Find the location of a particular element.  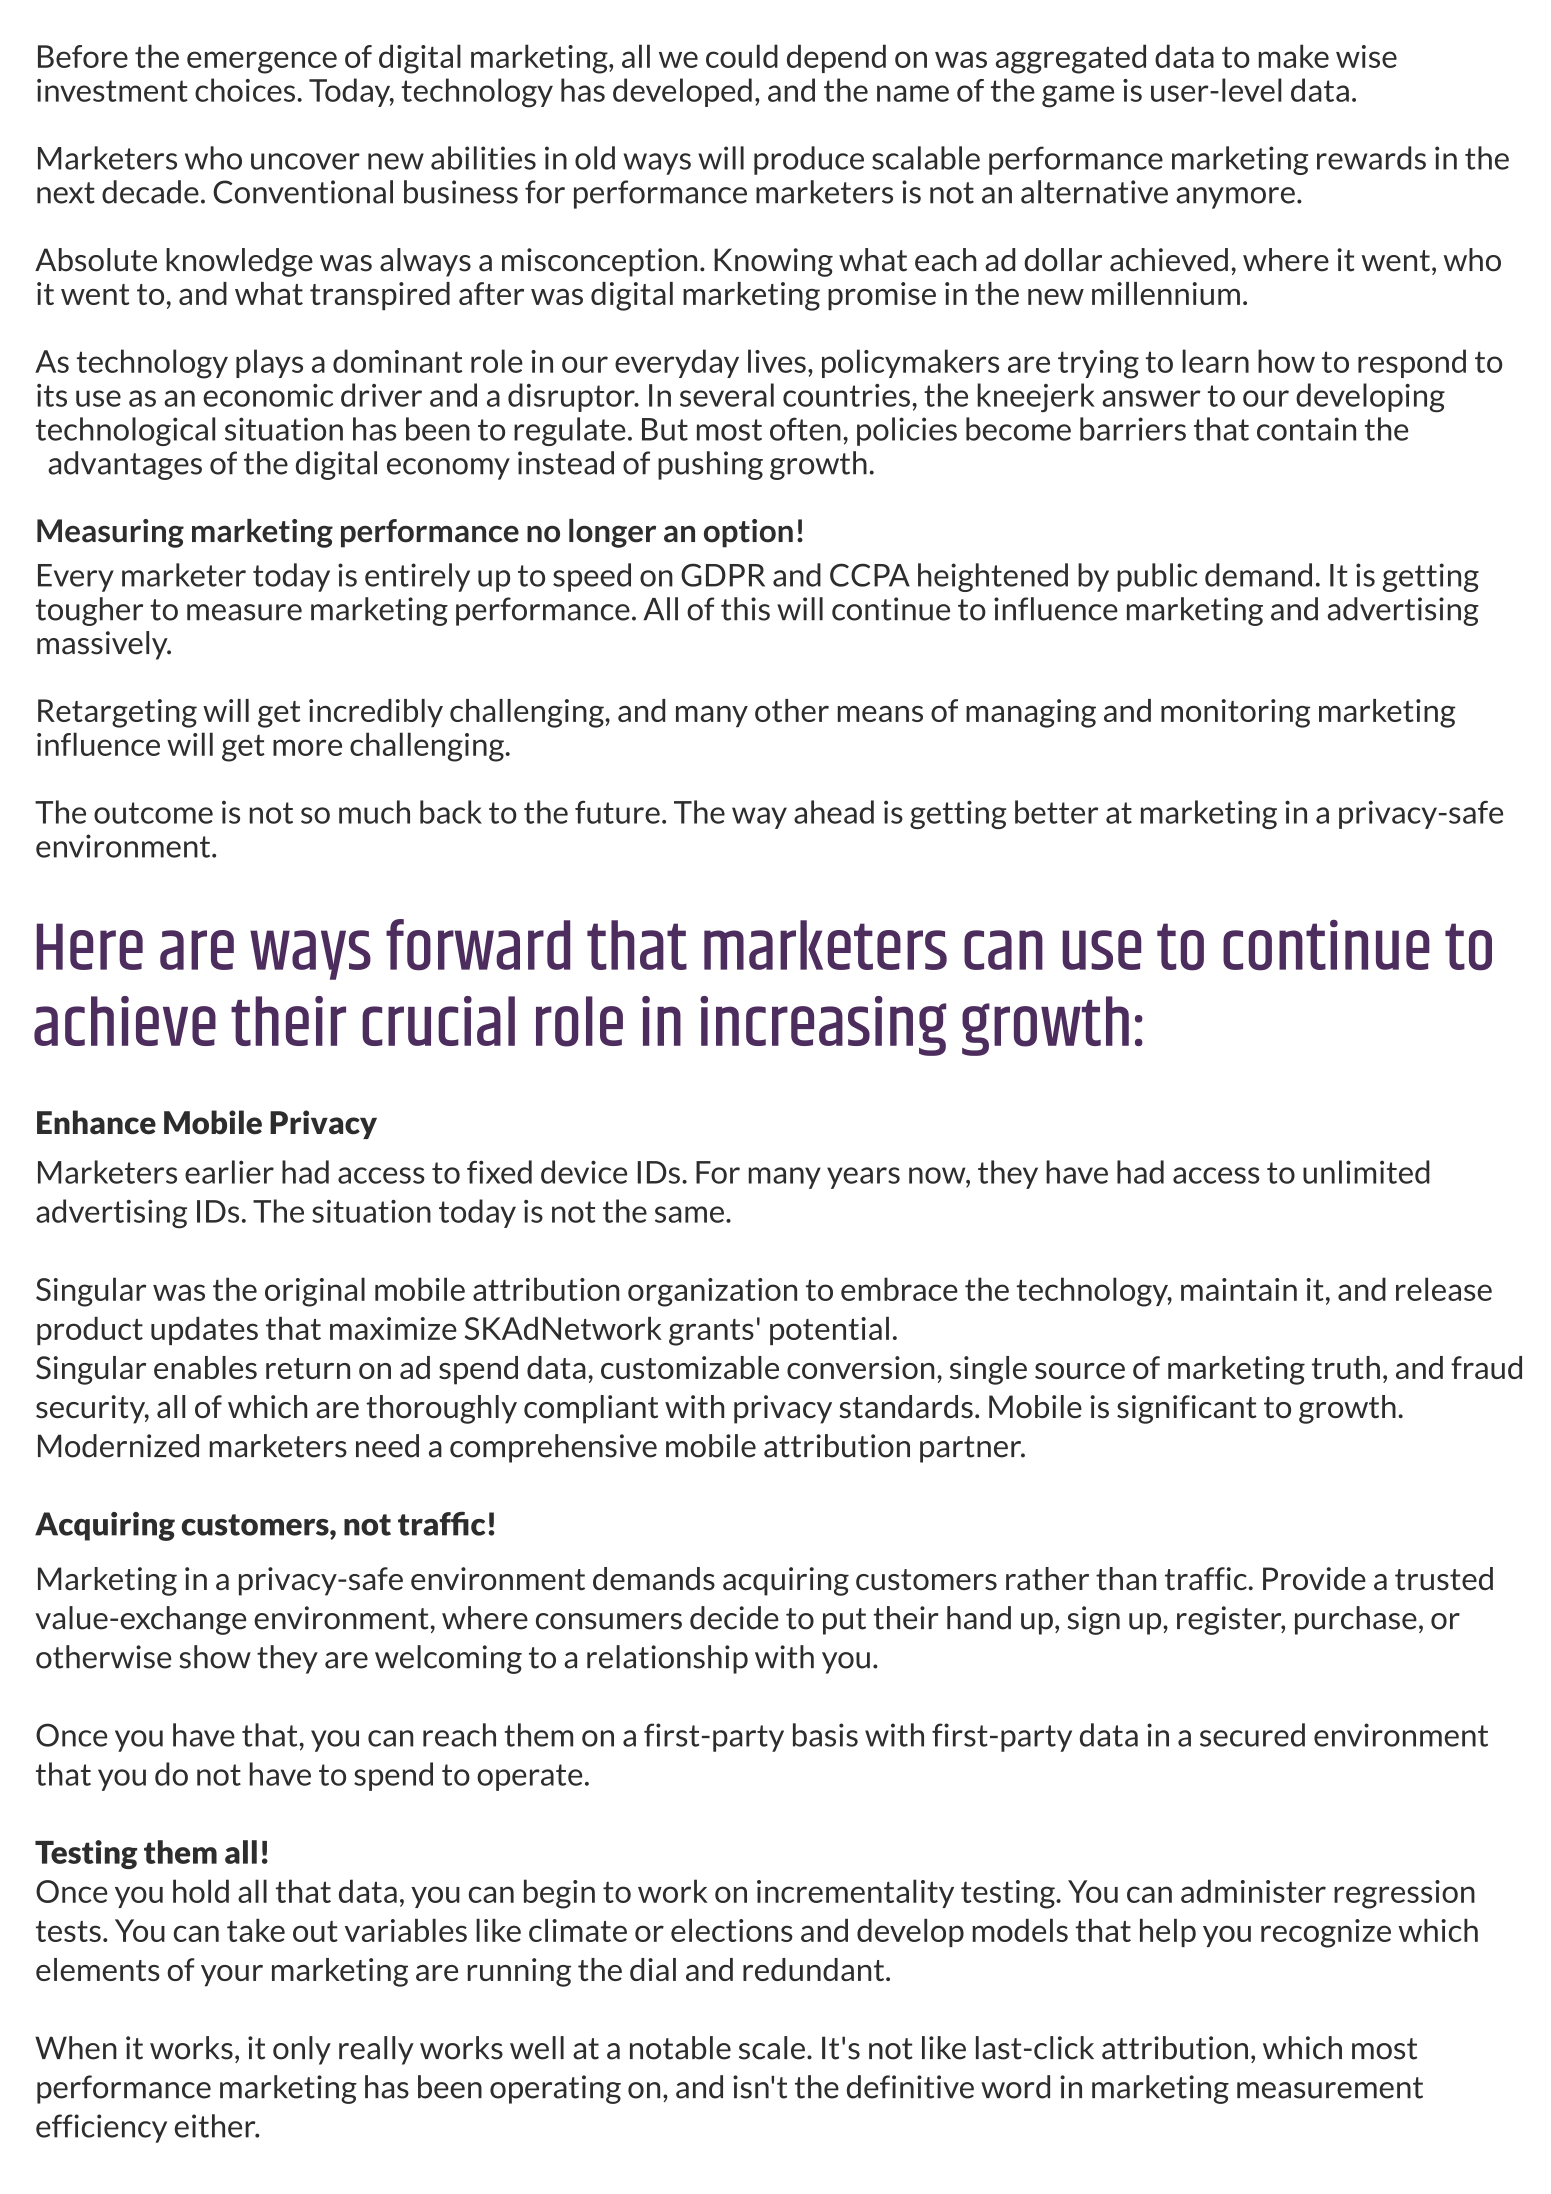

decide is located at coordinates (734, 1618).
